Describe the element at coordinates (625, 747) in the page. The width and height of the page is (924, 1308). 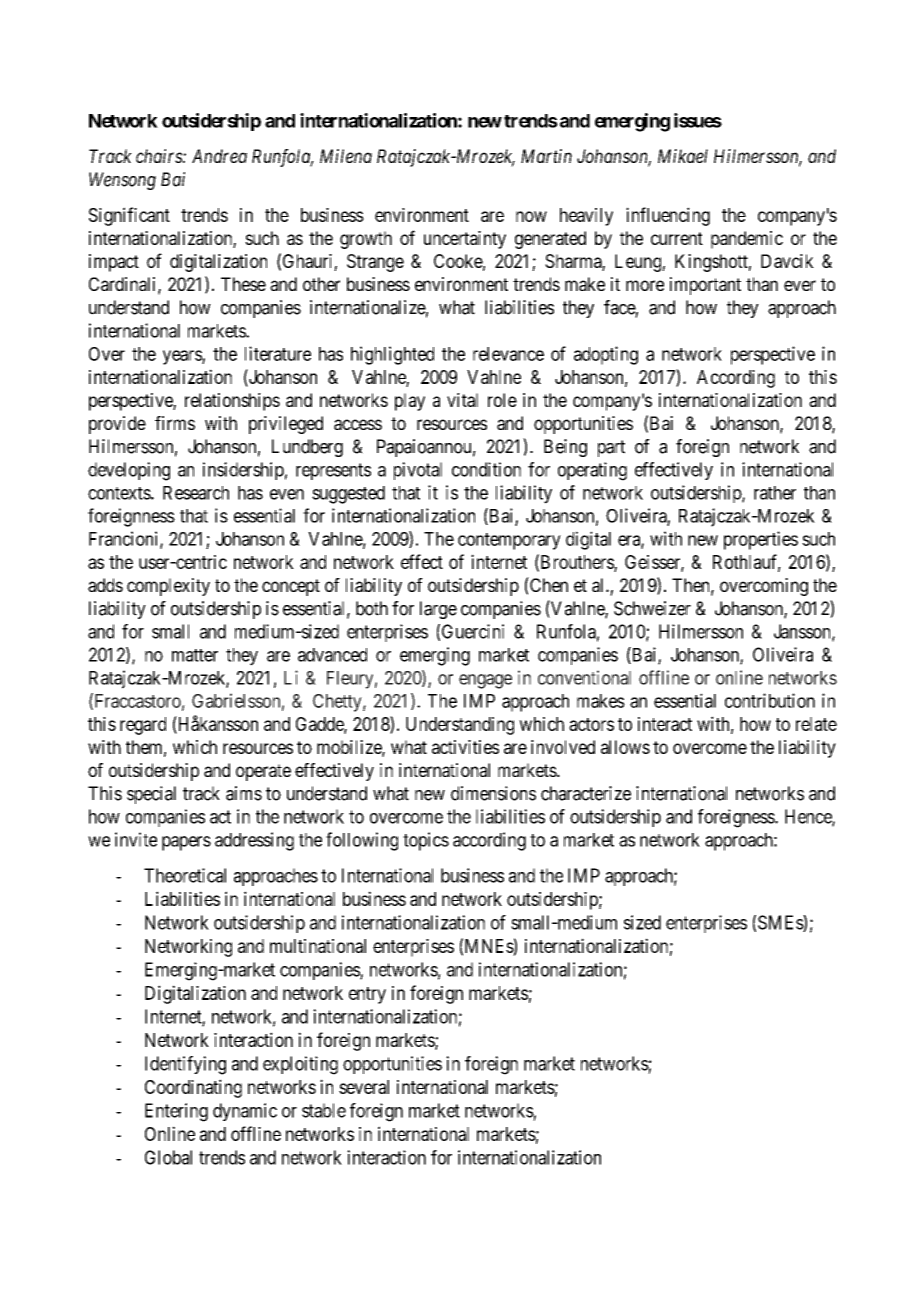
I see `allows` at that location.
